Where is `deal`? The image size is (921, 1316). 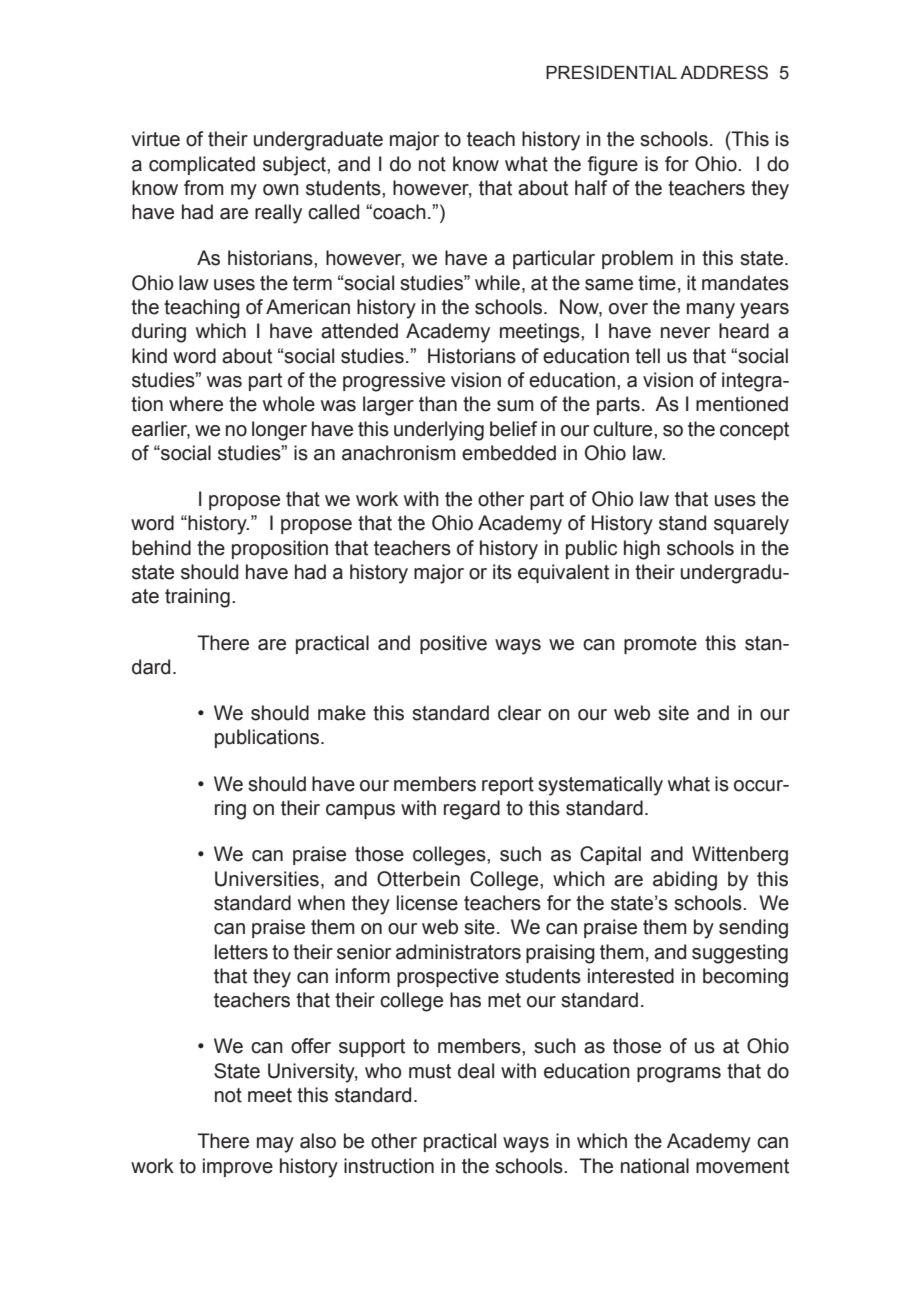 deal is located at coordinates (476, 1071).
